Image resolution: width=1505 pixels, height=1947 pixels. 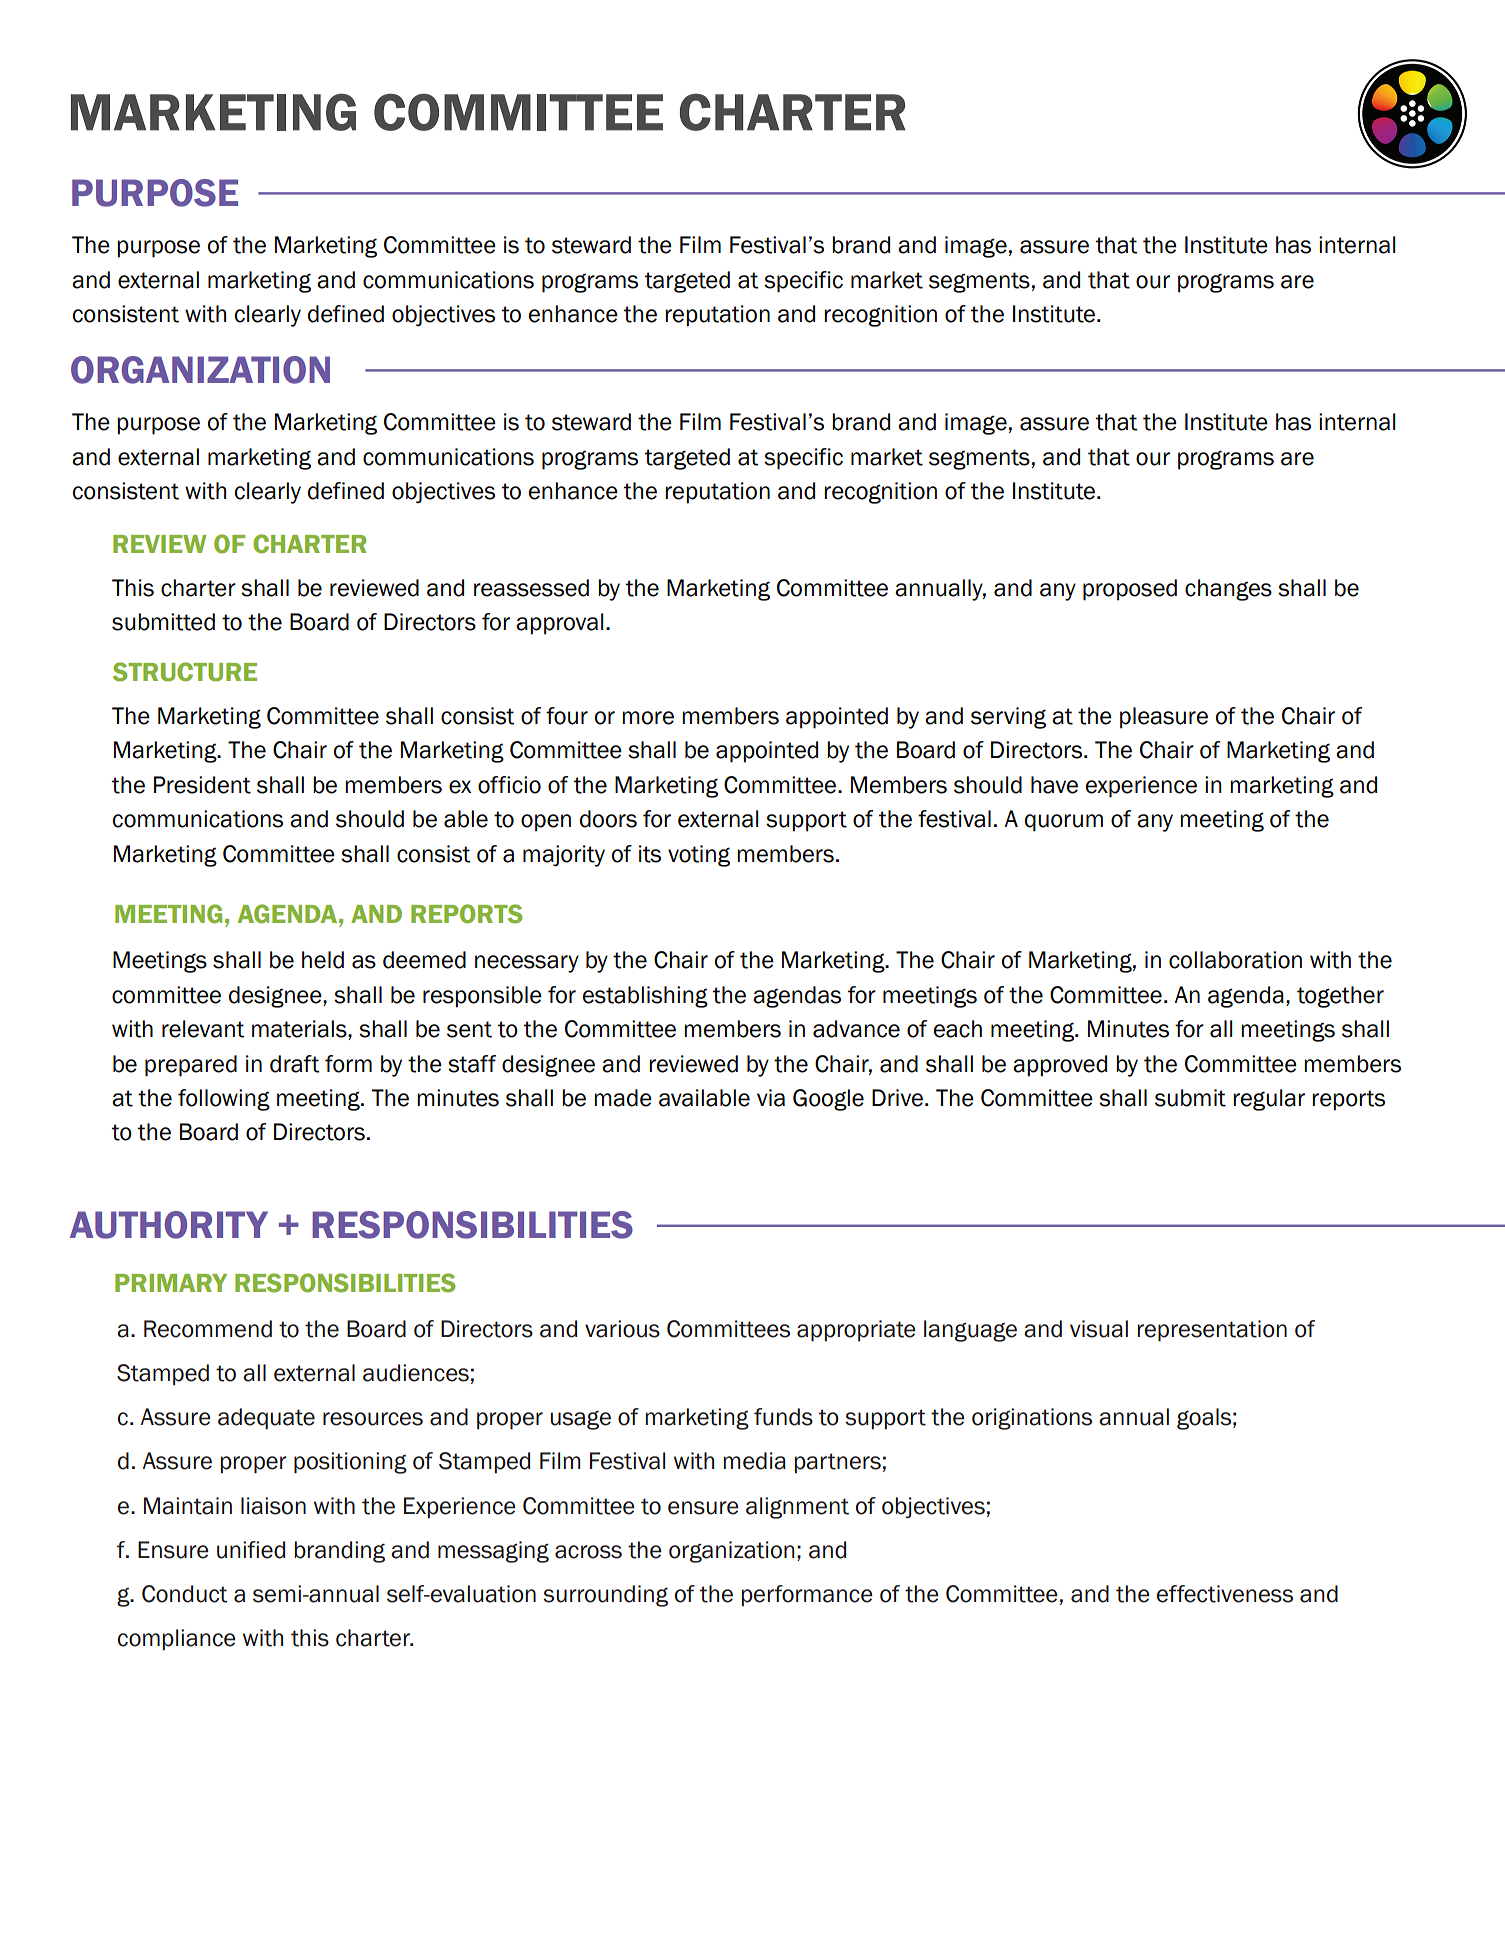 I want to click on changes, so click(x=1228, y=590).
